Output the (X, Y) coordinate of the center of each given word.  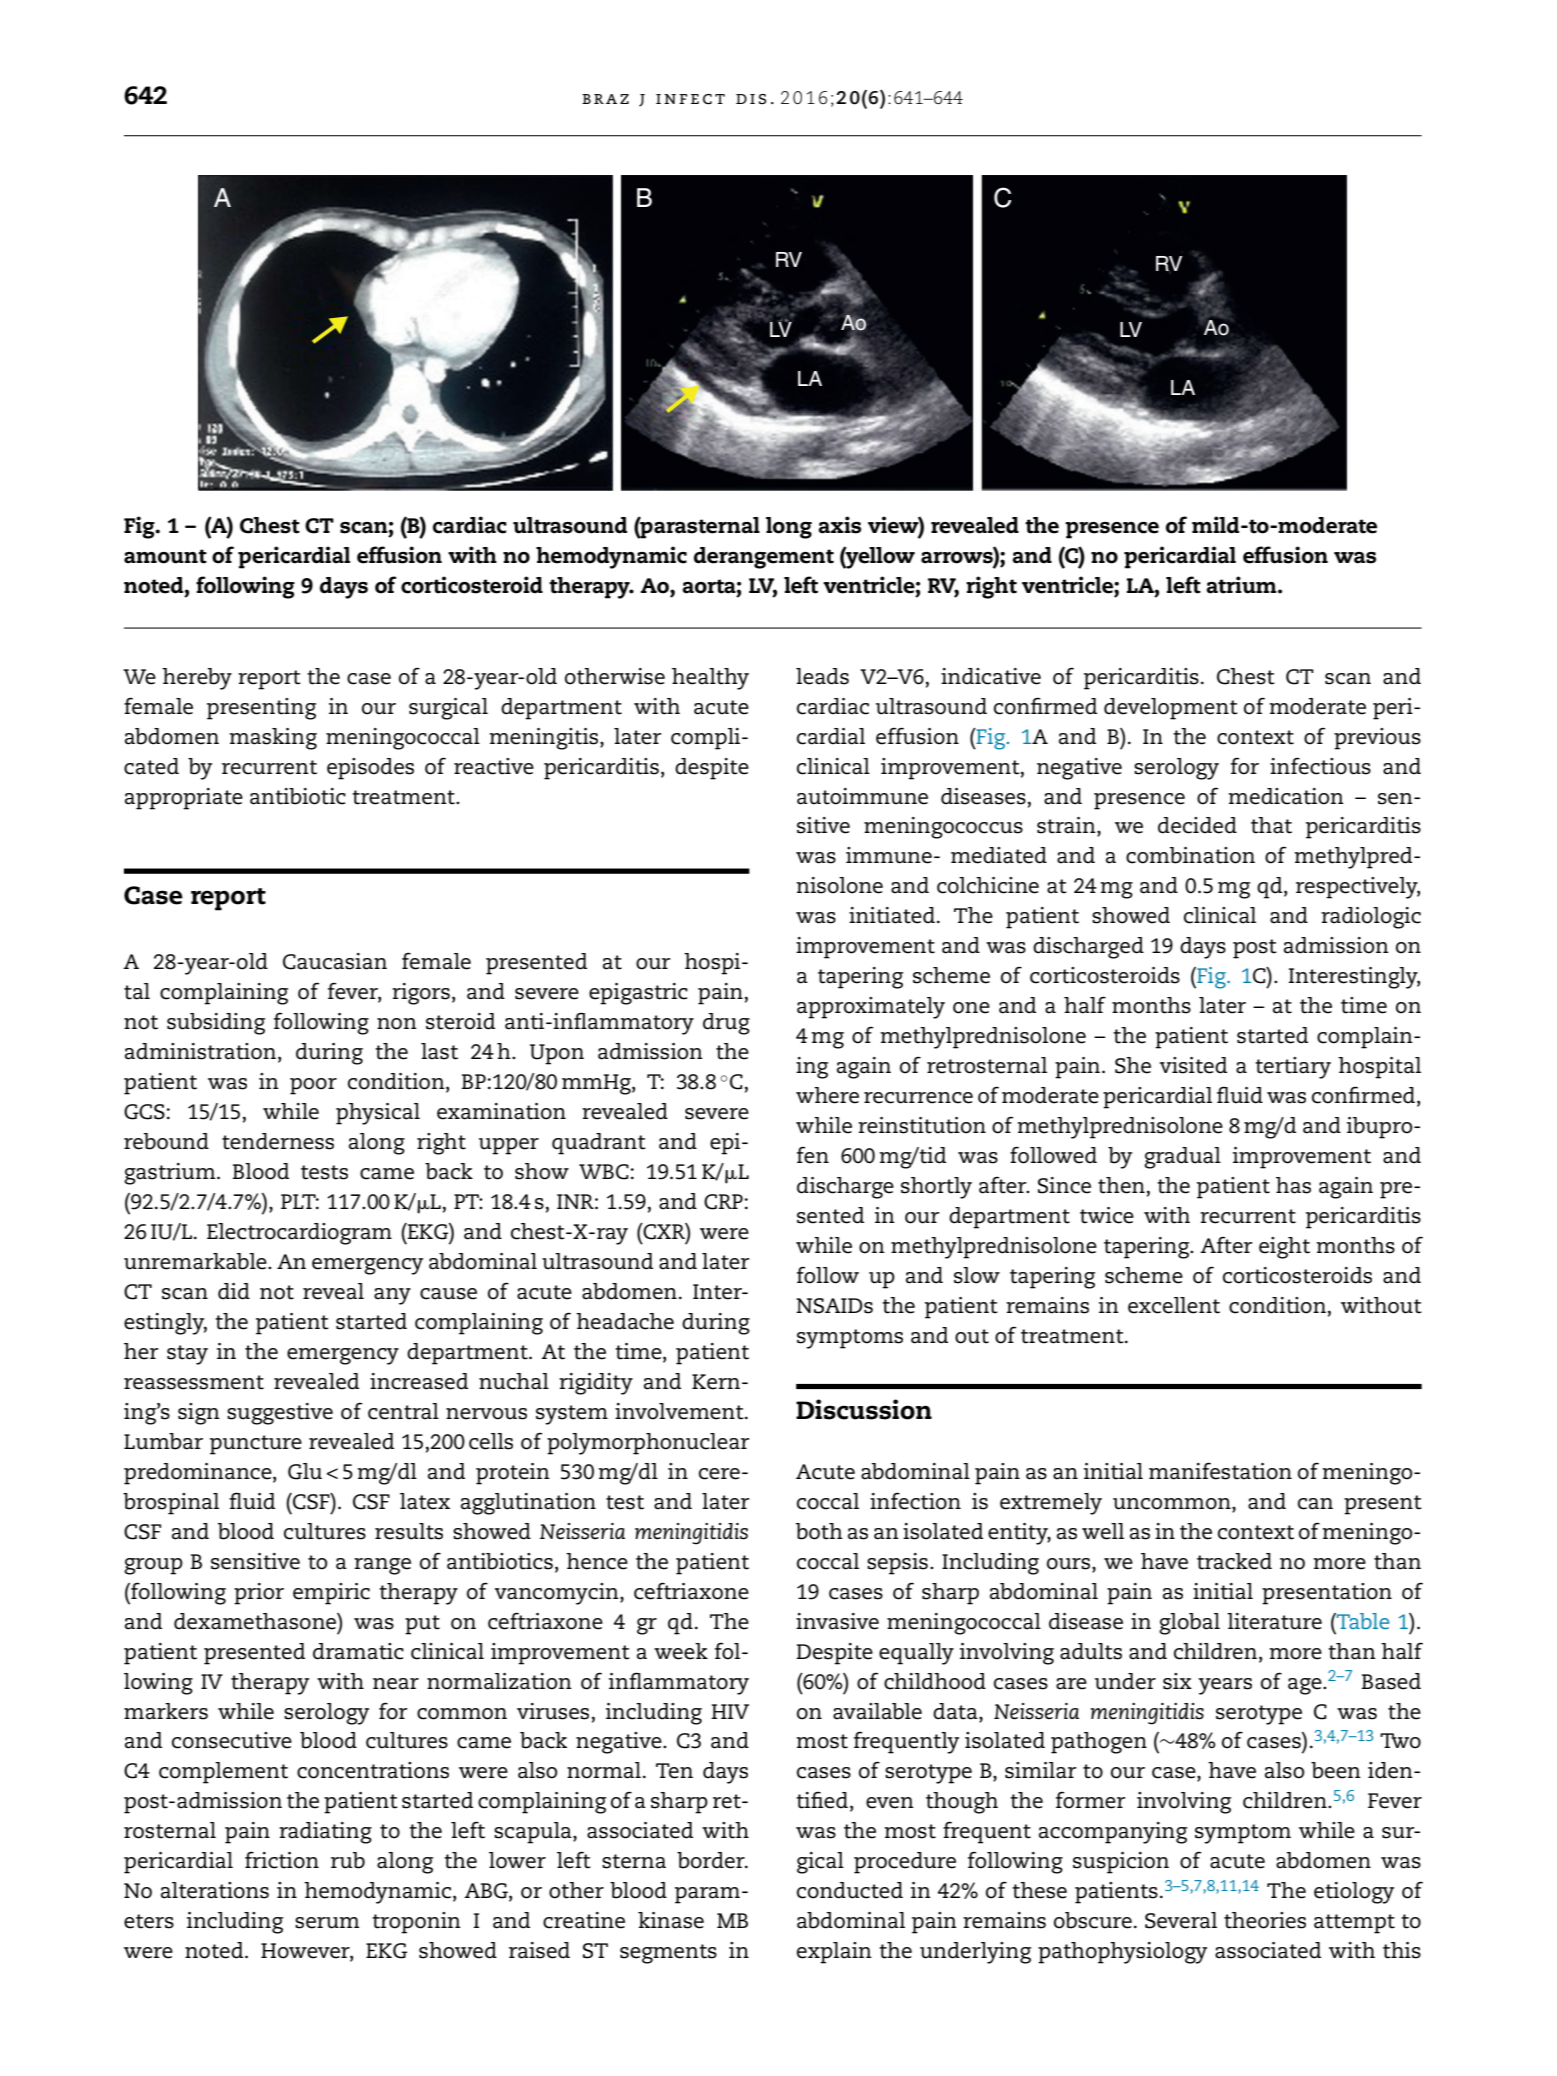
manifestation (1220, 1471)
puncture (256, 1445)
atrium (1242, 585)
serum (327, 1923)
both (819, 1531)
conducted (850, 1890)
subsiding (216, 1024)
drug (726, 1024)
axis (839, 525)
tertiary (1293, 1068)
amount (165, 556)
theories (1265, 1920)
